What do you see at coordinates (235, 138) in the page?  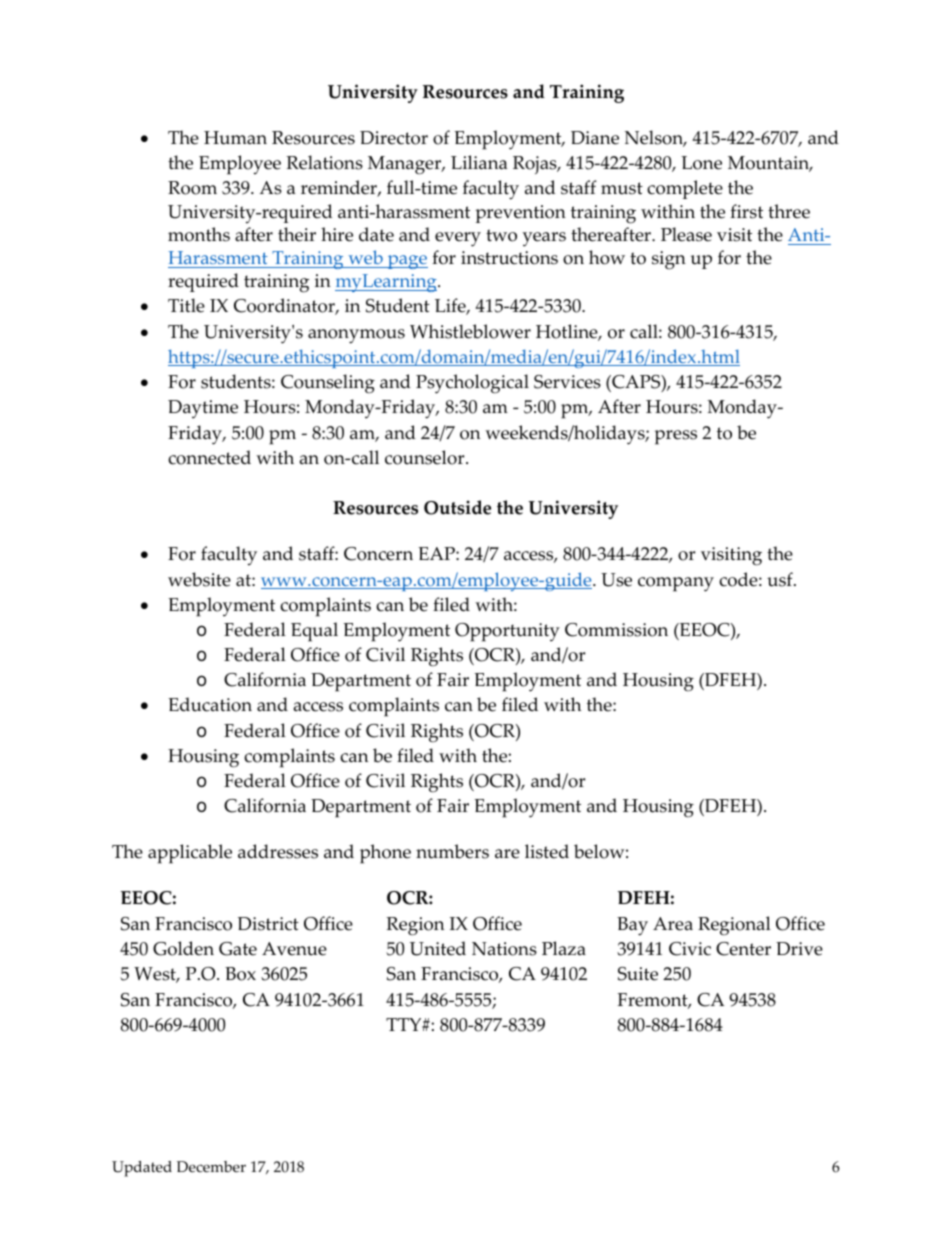 I see `Human` at bounding box center [235, 138].
